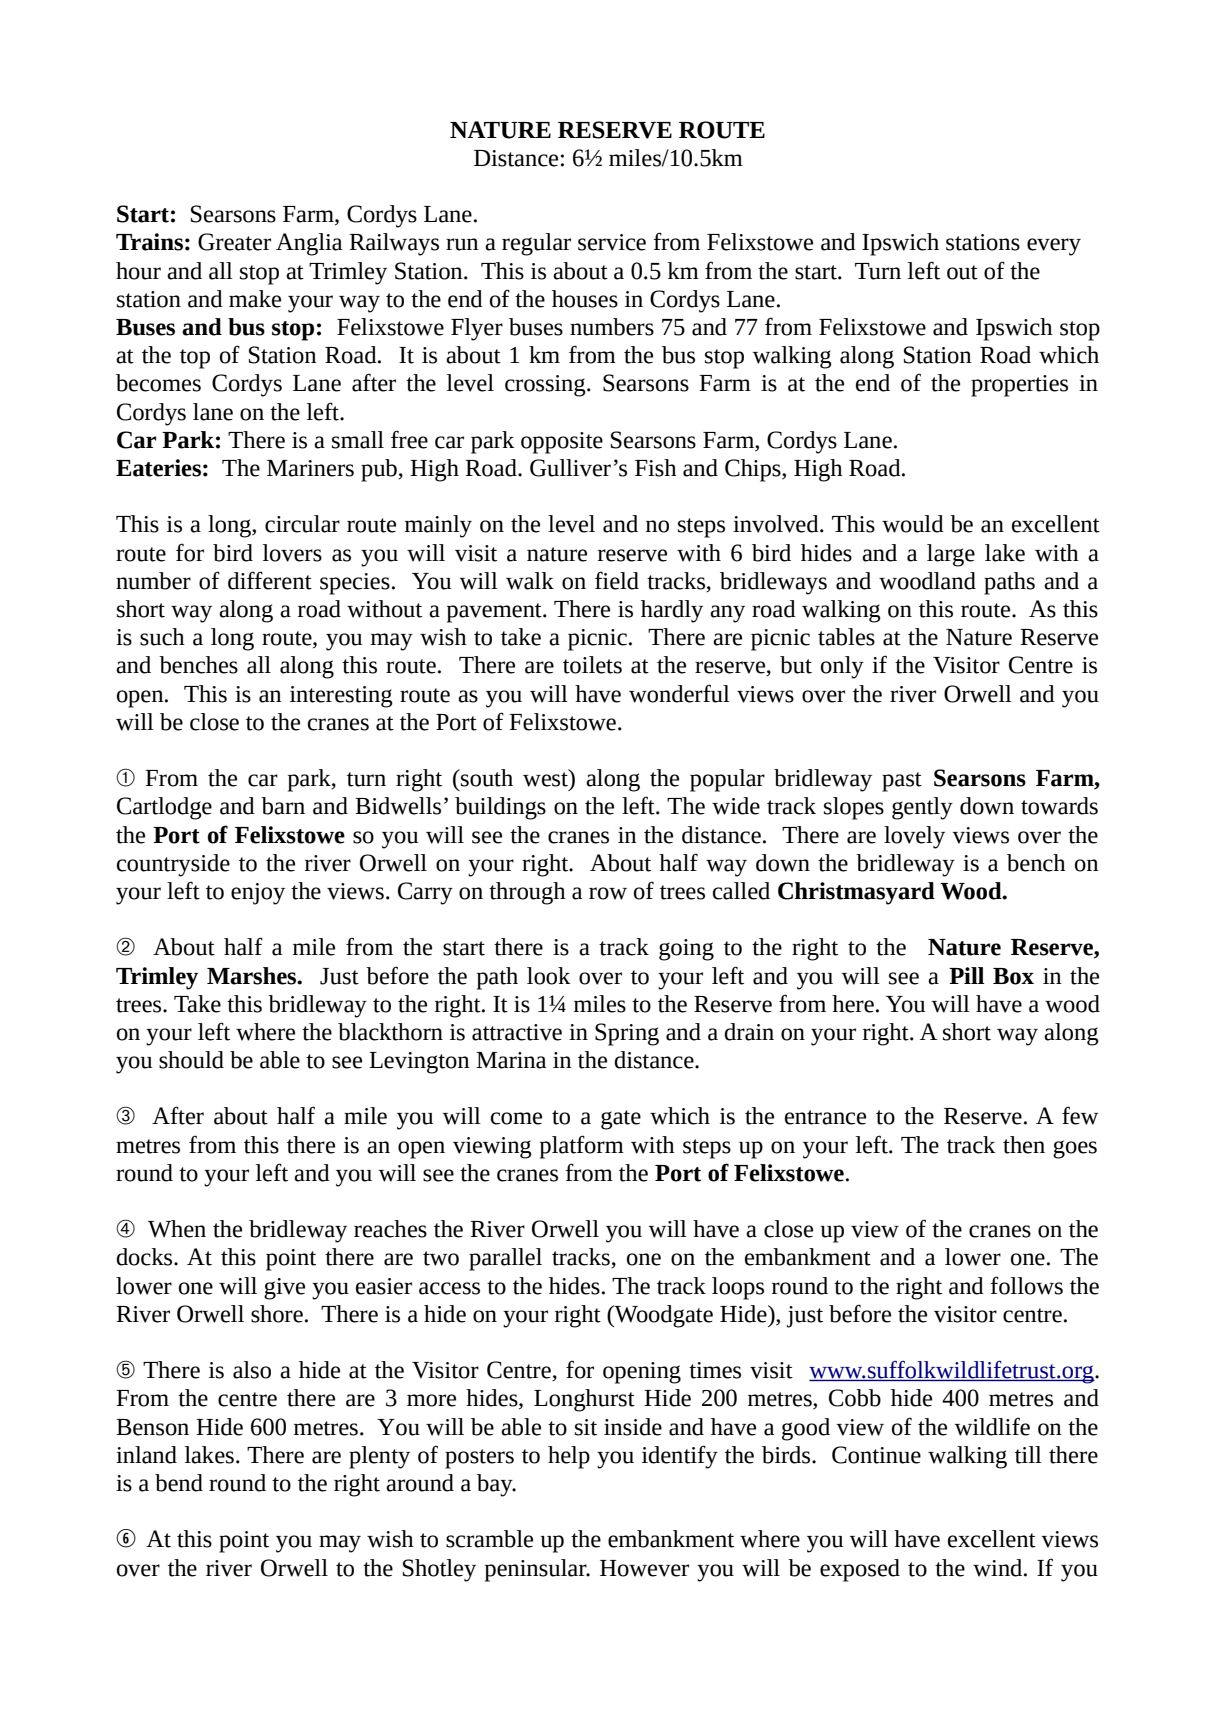 The image size is (1216, 1720). Describe the element at coordinates (179, 1483) in the screenshot. I see `bend` at that location.
